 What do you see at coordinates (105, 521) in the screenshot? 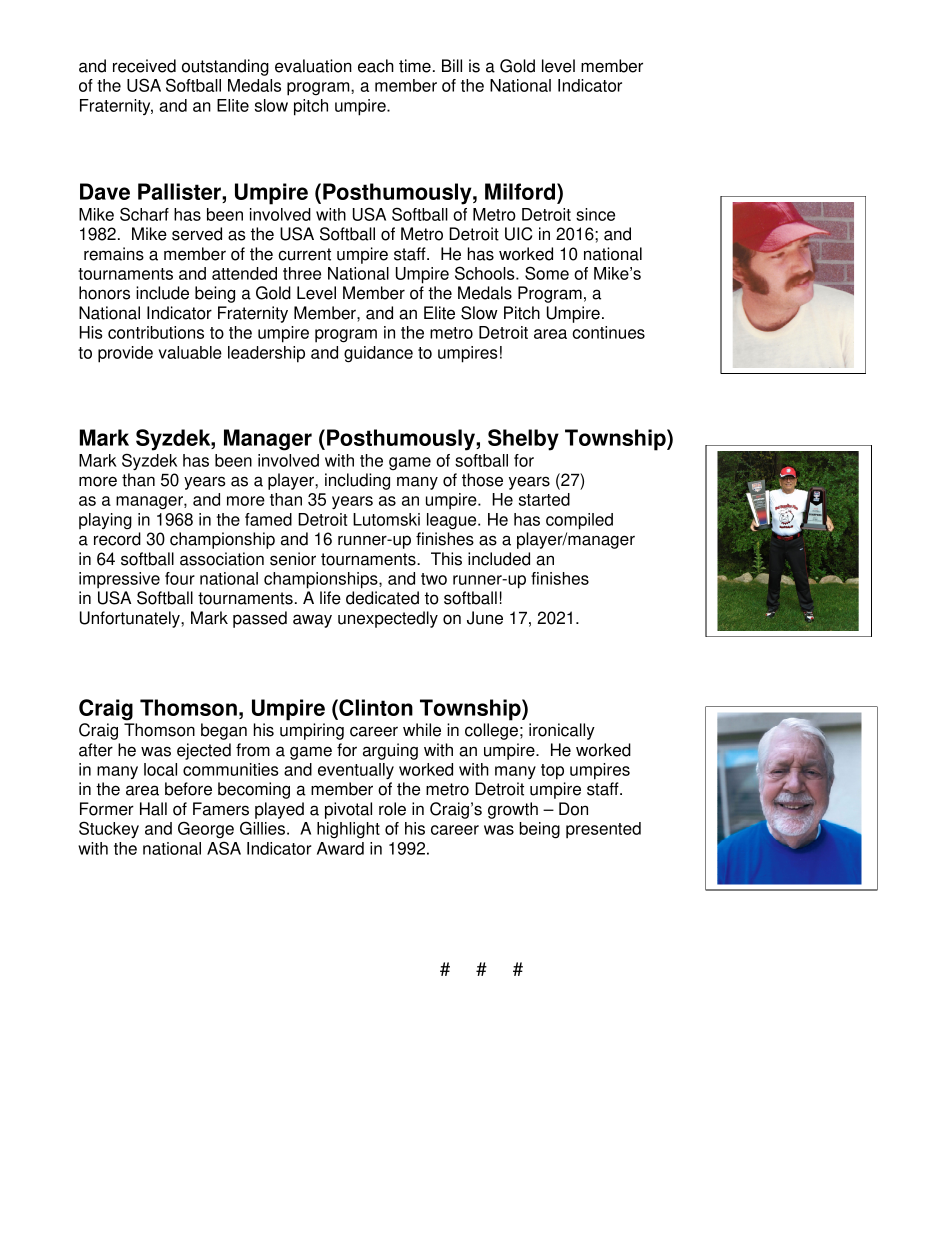
I see `playing` at bounding box center [105, 521].
